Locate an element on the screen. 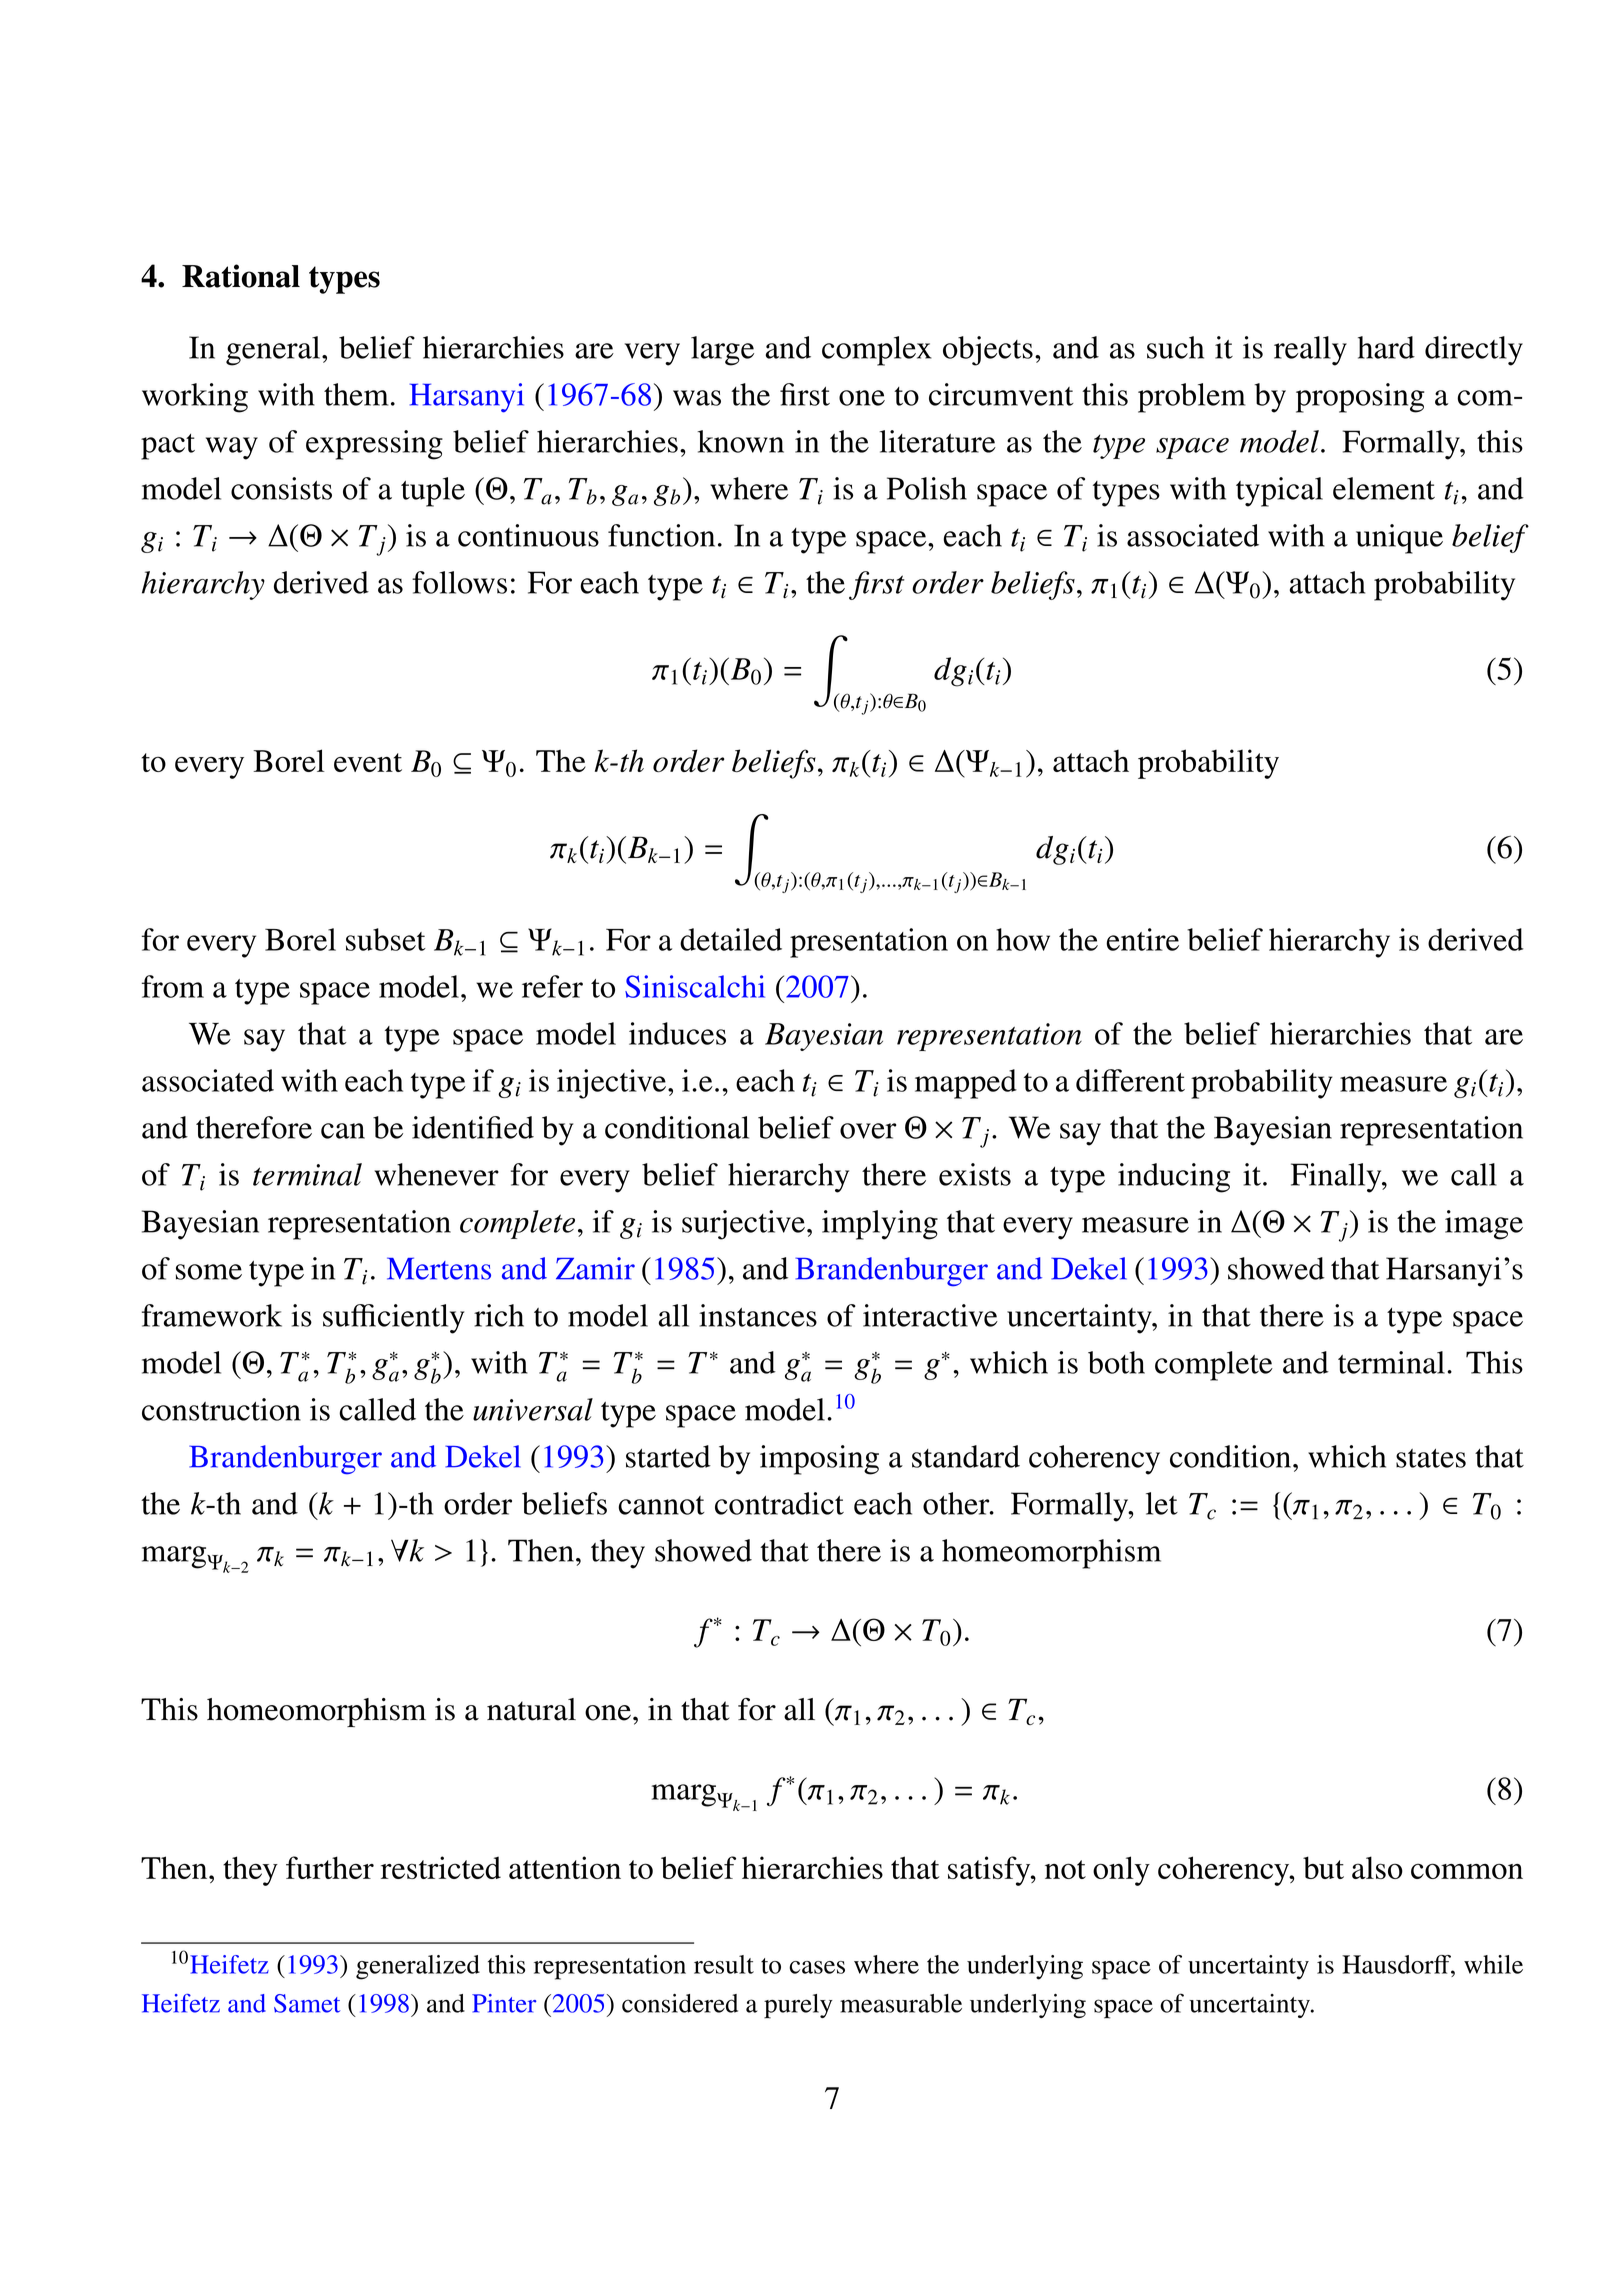 This screenshot has width=1613, height=2282. cases is located at coordinates (817, 1967).
